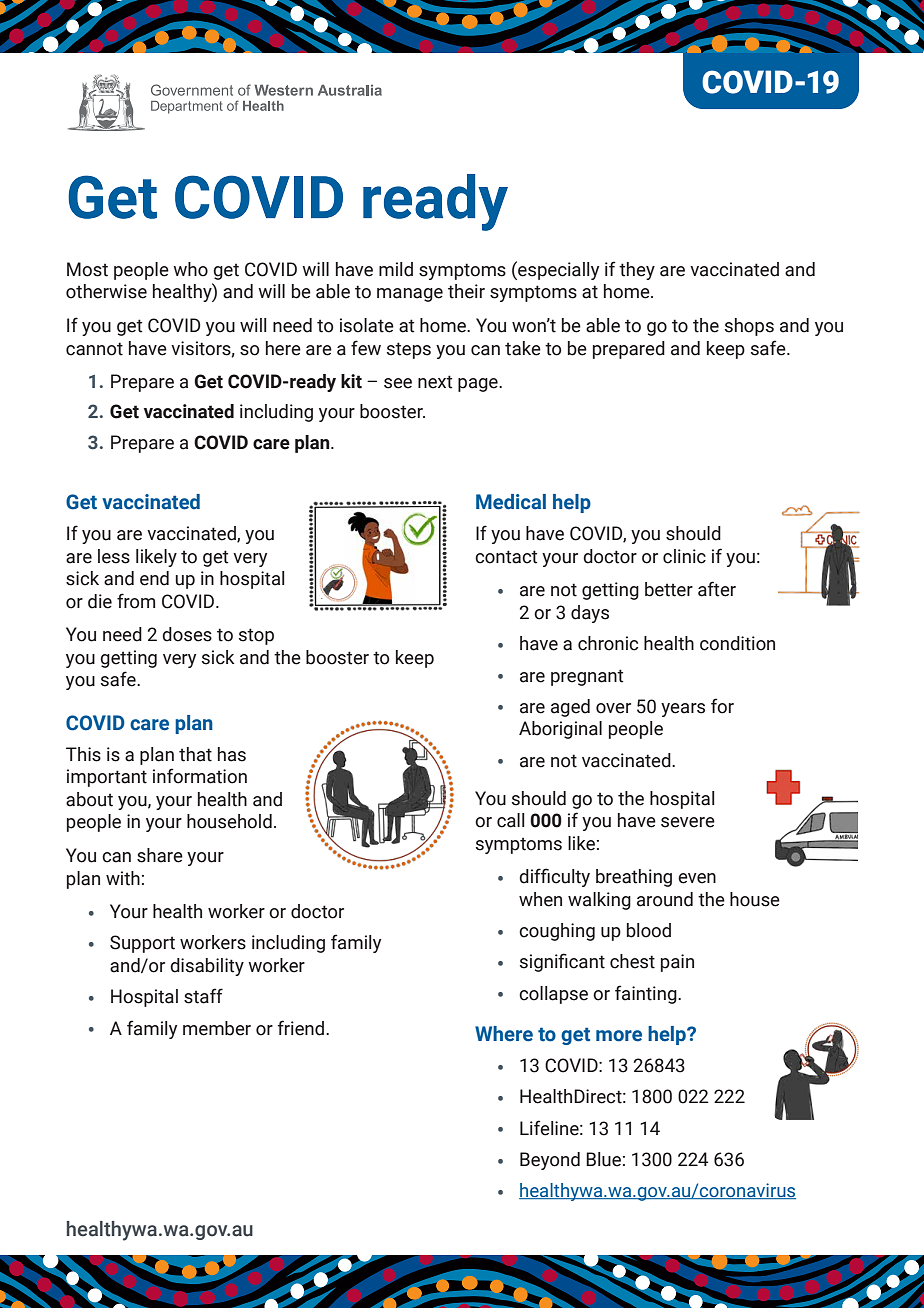 The image size is (924, 1308). Describe the element at coordinates (560, 730) in the screenshot. I see `Aboriginal` at that location.
